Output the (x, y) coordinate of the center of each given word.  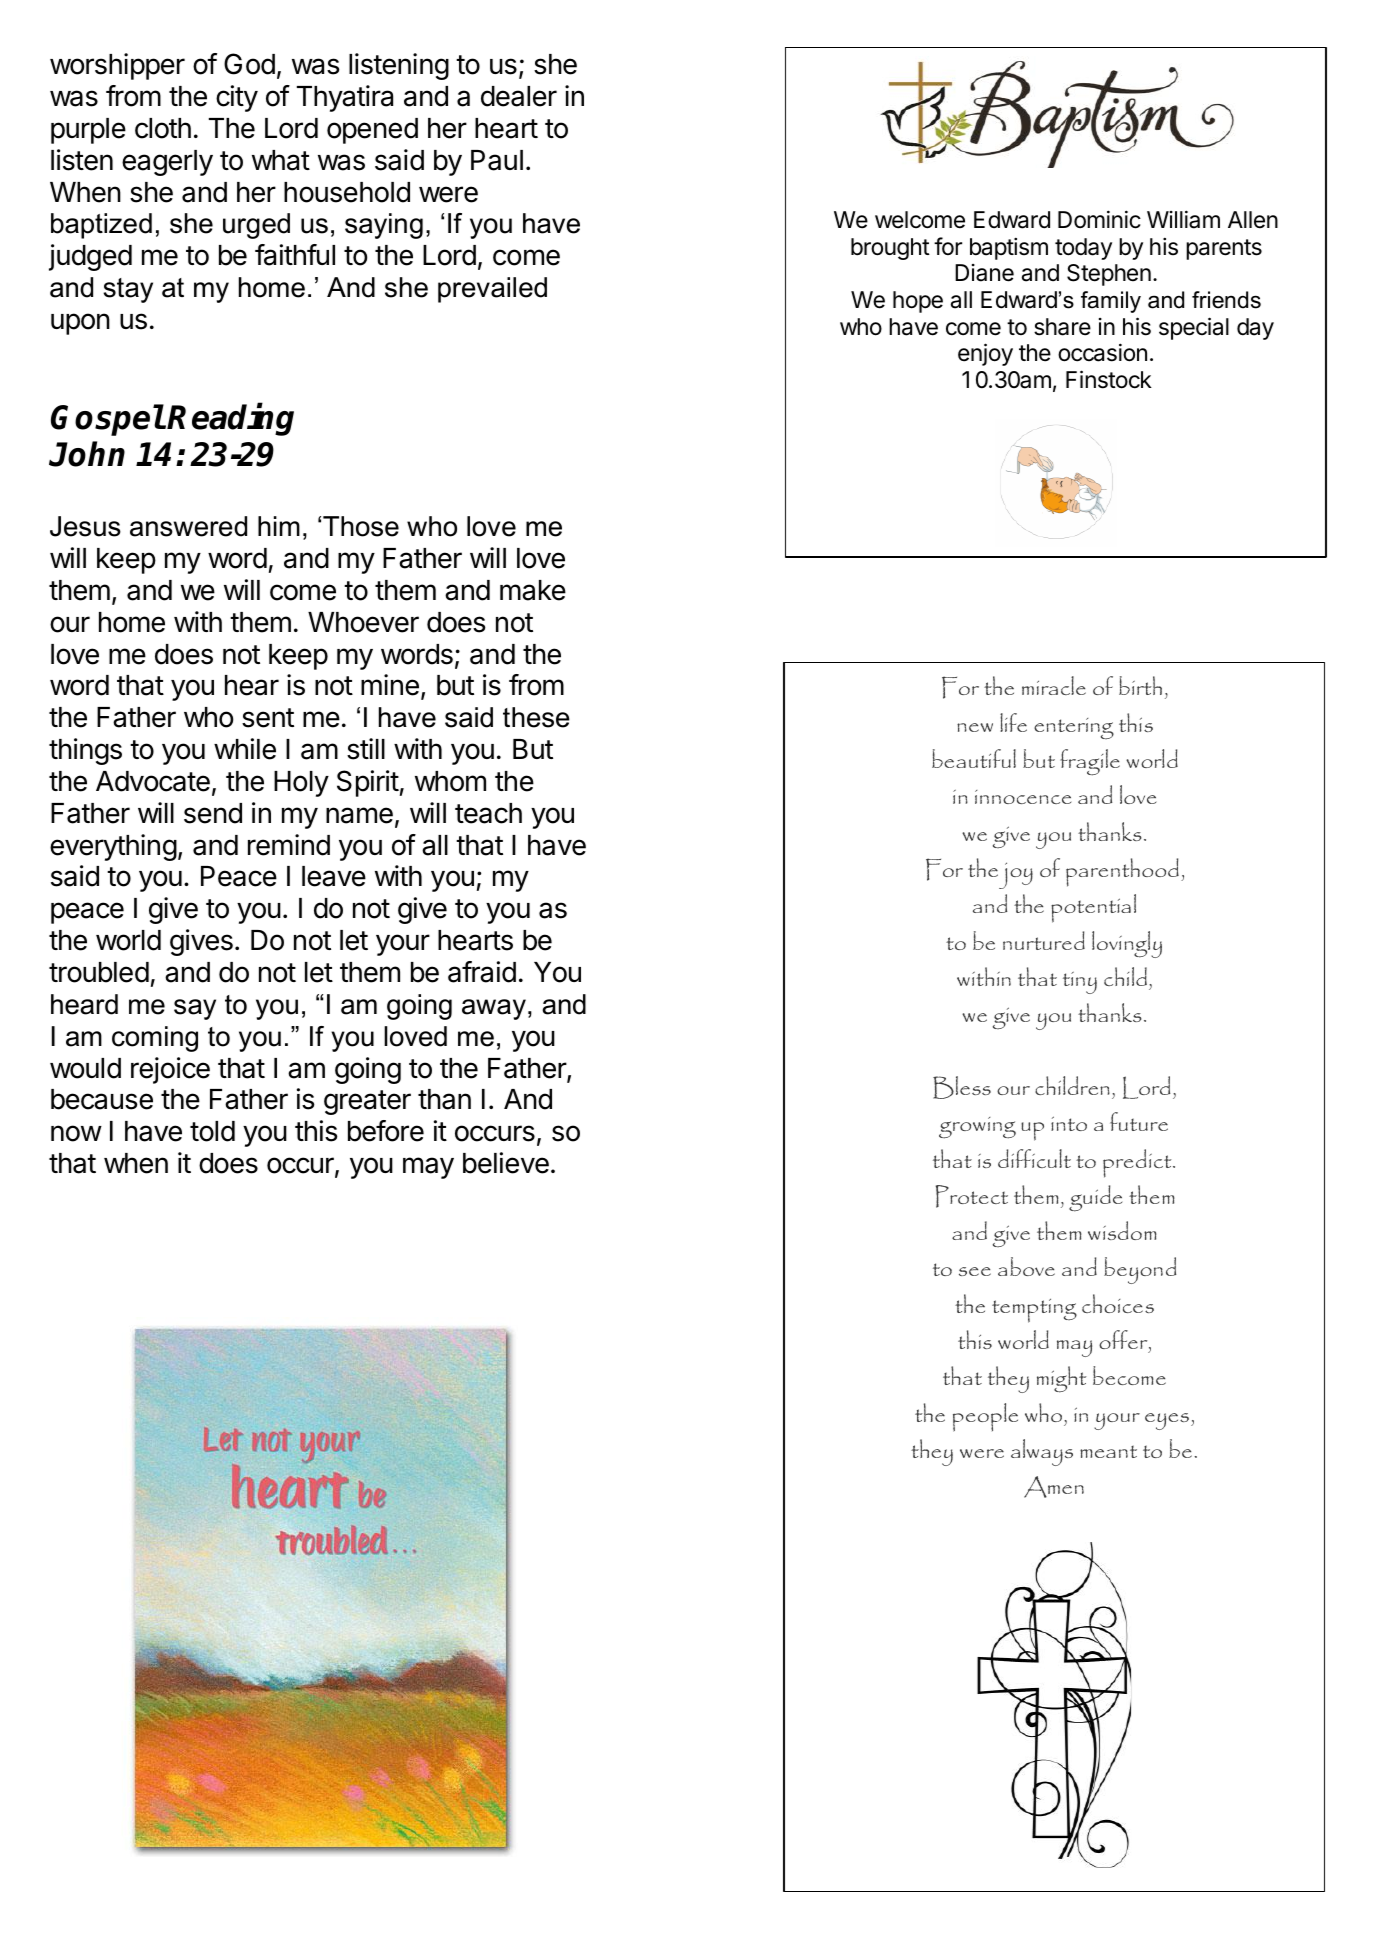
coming (155, 1039)
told (212, 1131)
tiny (1080, 983)
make (533, 590)
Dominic (1099, 219)
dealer (519, 96)
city (237, 98)
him (279, 526)
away (494, 1009)
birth (1140, 685)
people (985, 1417)
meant (1108, 1451)
